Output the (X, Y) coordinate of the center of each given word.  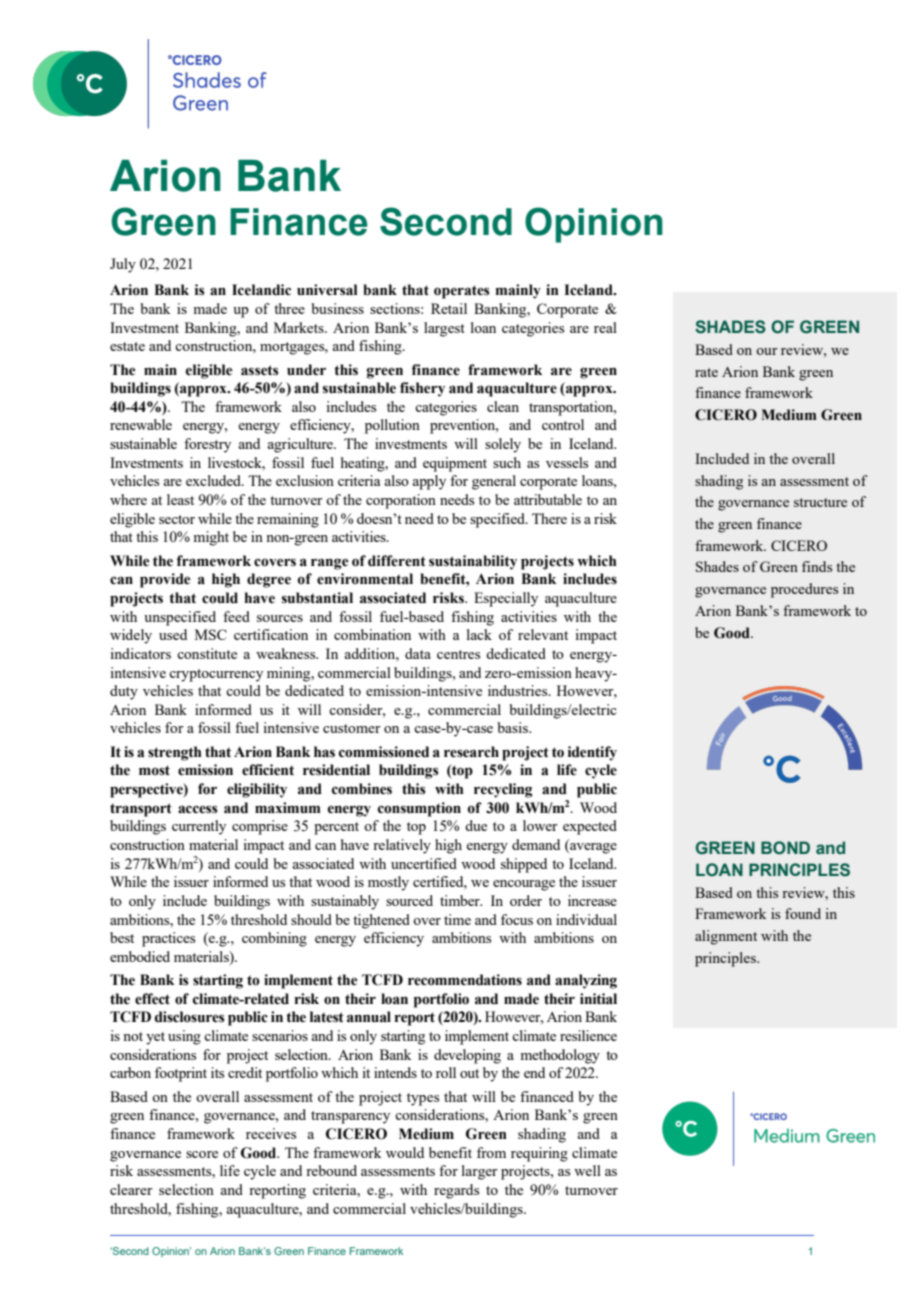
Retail (449, 308)
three (289, 308)
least (180, 499)
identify (592, 753)
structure (820, 502)
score (202, 1154)
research (471, 752)
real (605, 327)
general (494, 482)
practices (168, 939)
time (457, 919)
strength (175, 753)
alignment (726, 937)
